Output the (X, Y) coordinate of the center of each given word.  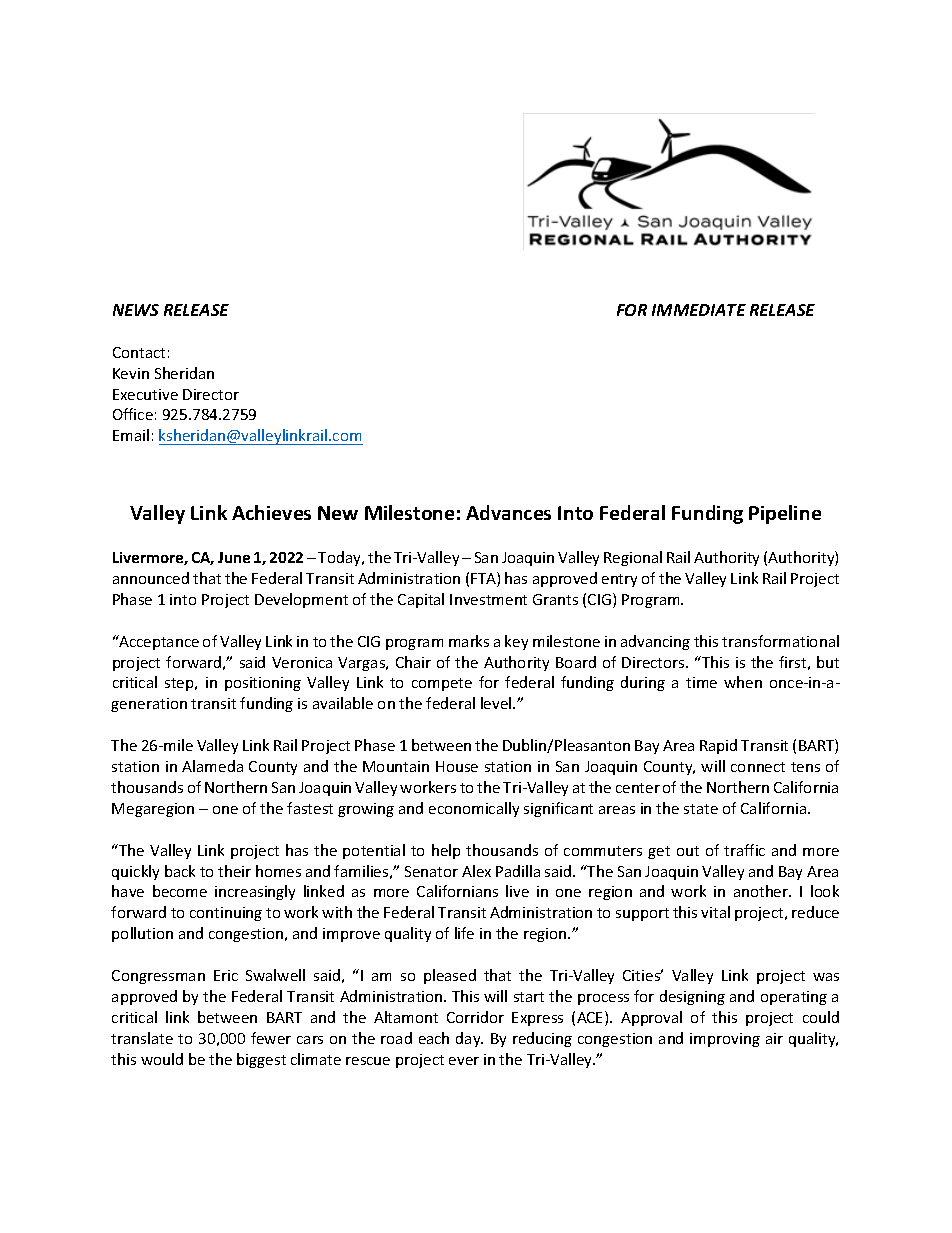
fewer (271, 1038)
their (234, 871)
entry (619, 580)
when (743, 682)
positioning (263, 684)
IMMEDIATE (699, 310)
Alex (476, 871)
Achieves (271, 512)
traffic (744, 850)
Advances (508, 512)
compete (442, 684)
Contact (139, 352)
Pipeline (785, 514)
